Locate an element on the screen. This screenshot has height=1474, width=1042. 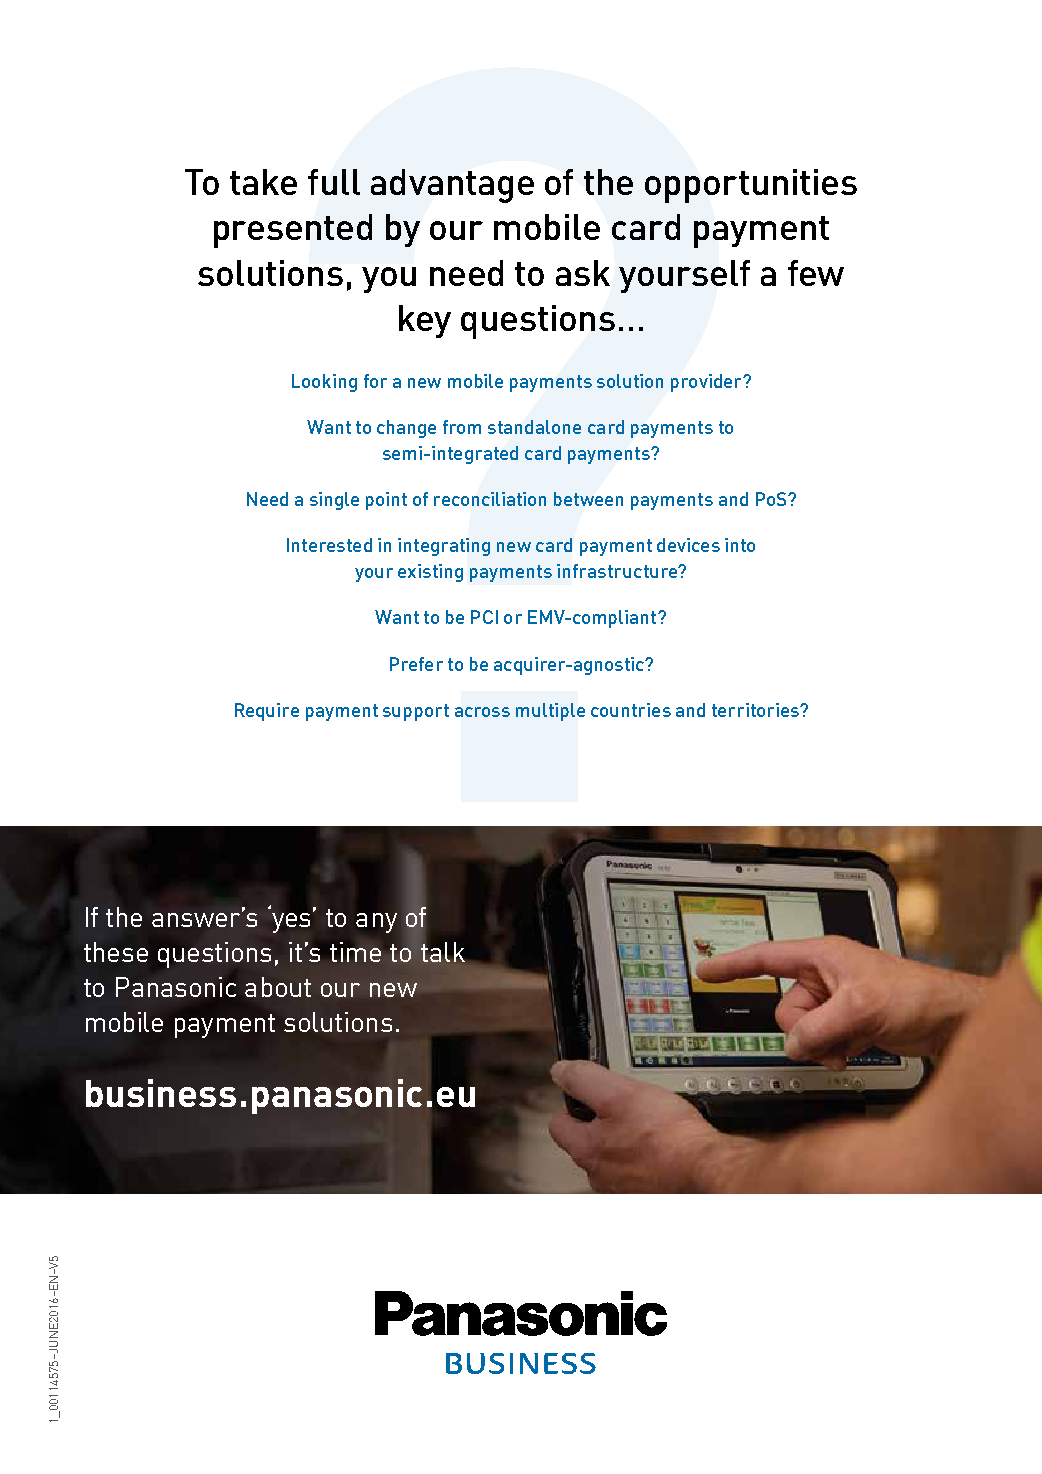
time is located at coordinates (355, 952).
